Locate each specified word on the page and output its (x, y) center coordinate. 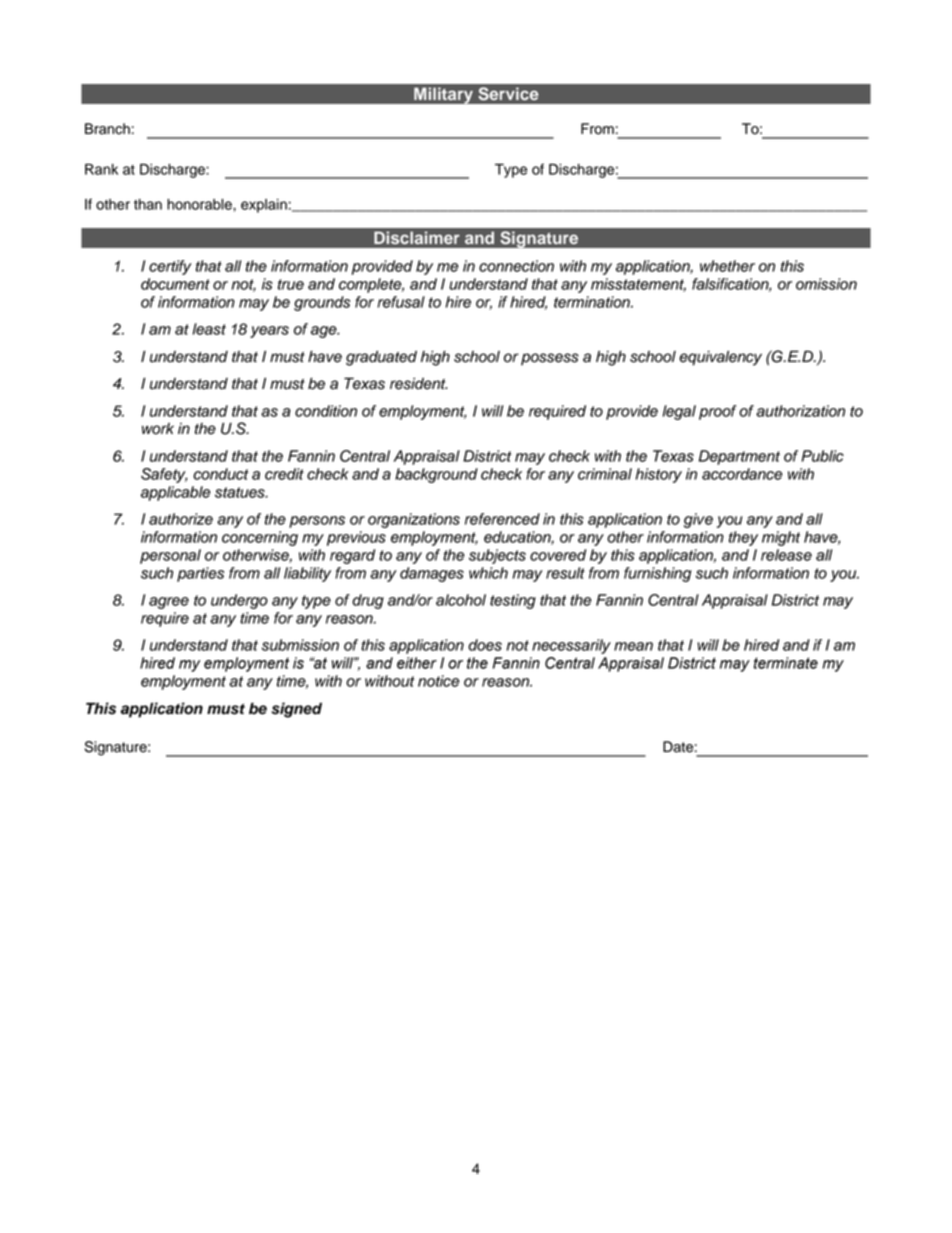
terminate (786, 663)
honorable (200, 204)
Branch (107, 129)
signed (296, 710)
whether (727, 266)
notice (438, 681)
